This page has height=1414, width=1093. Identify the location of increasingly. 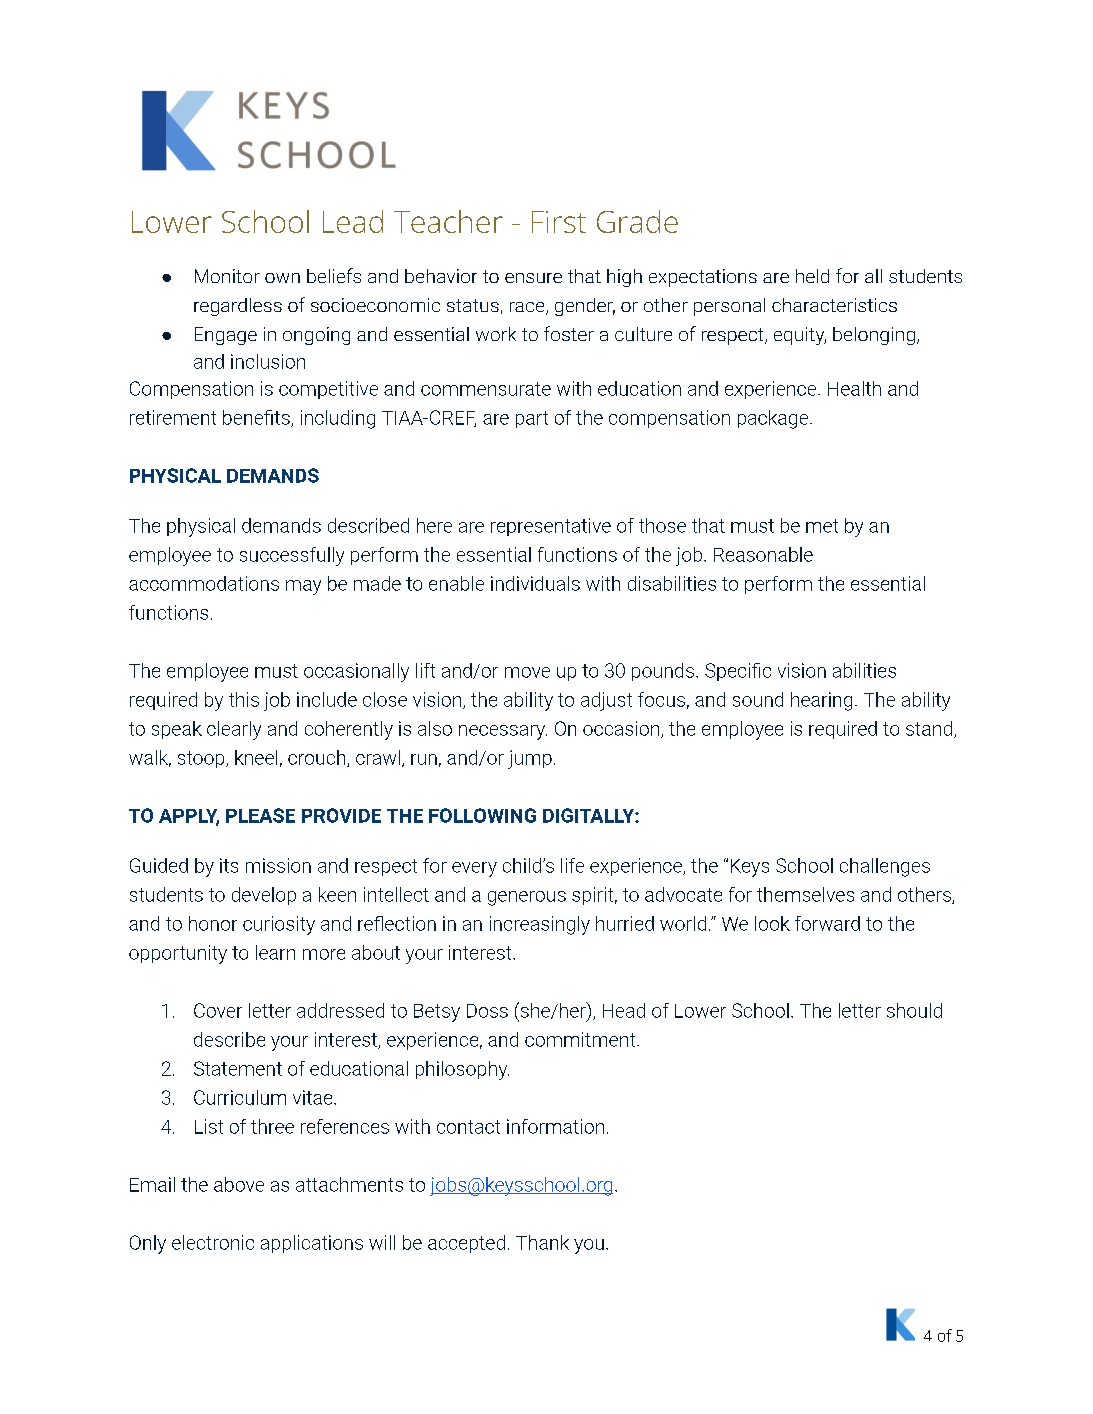
(540, 925).
